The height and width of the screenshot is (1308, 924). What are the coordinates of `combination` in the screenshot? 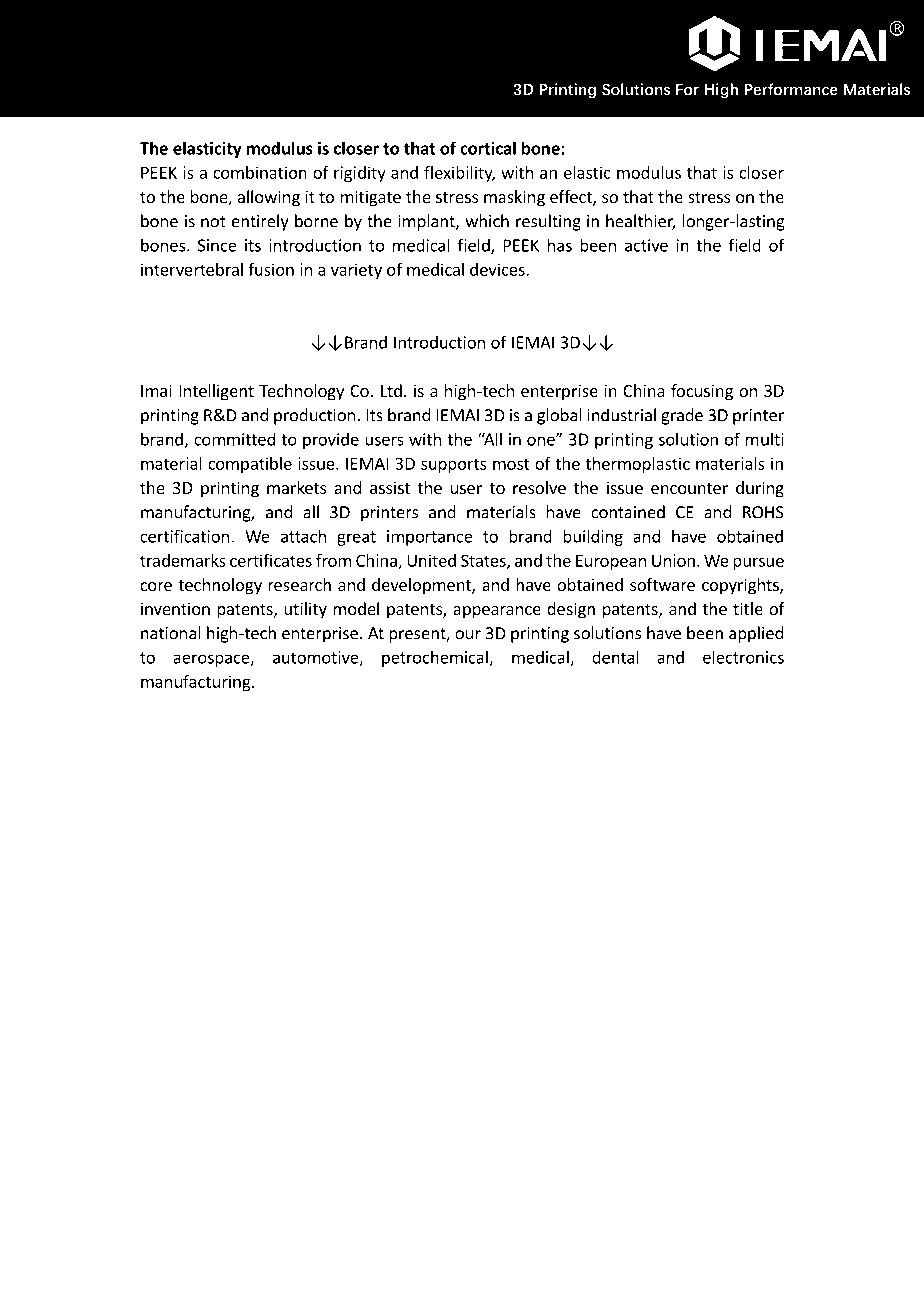 It's located at (260, 172).
